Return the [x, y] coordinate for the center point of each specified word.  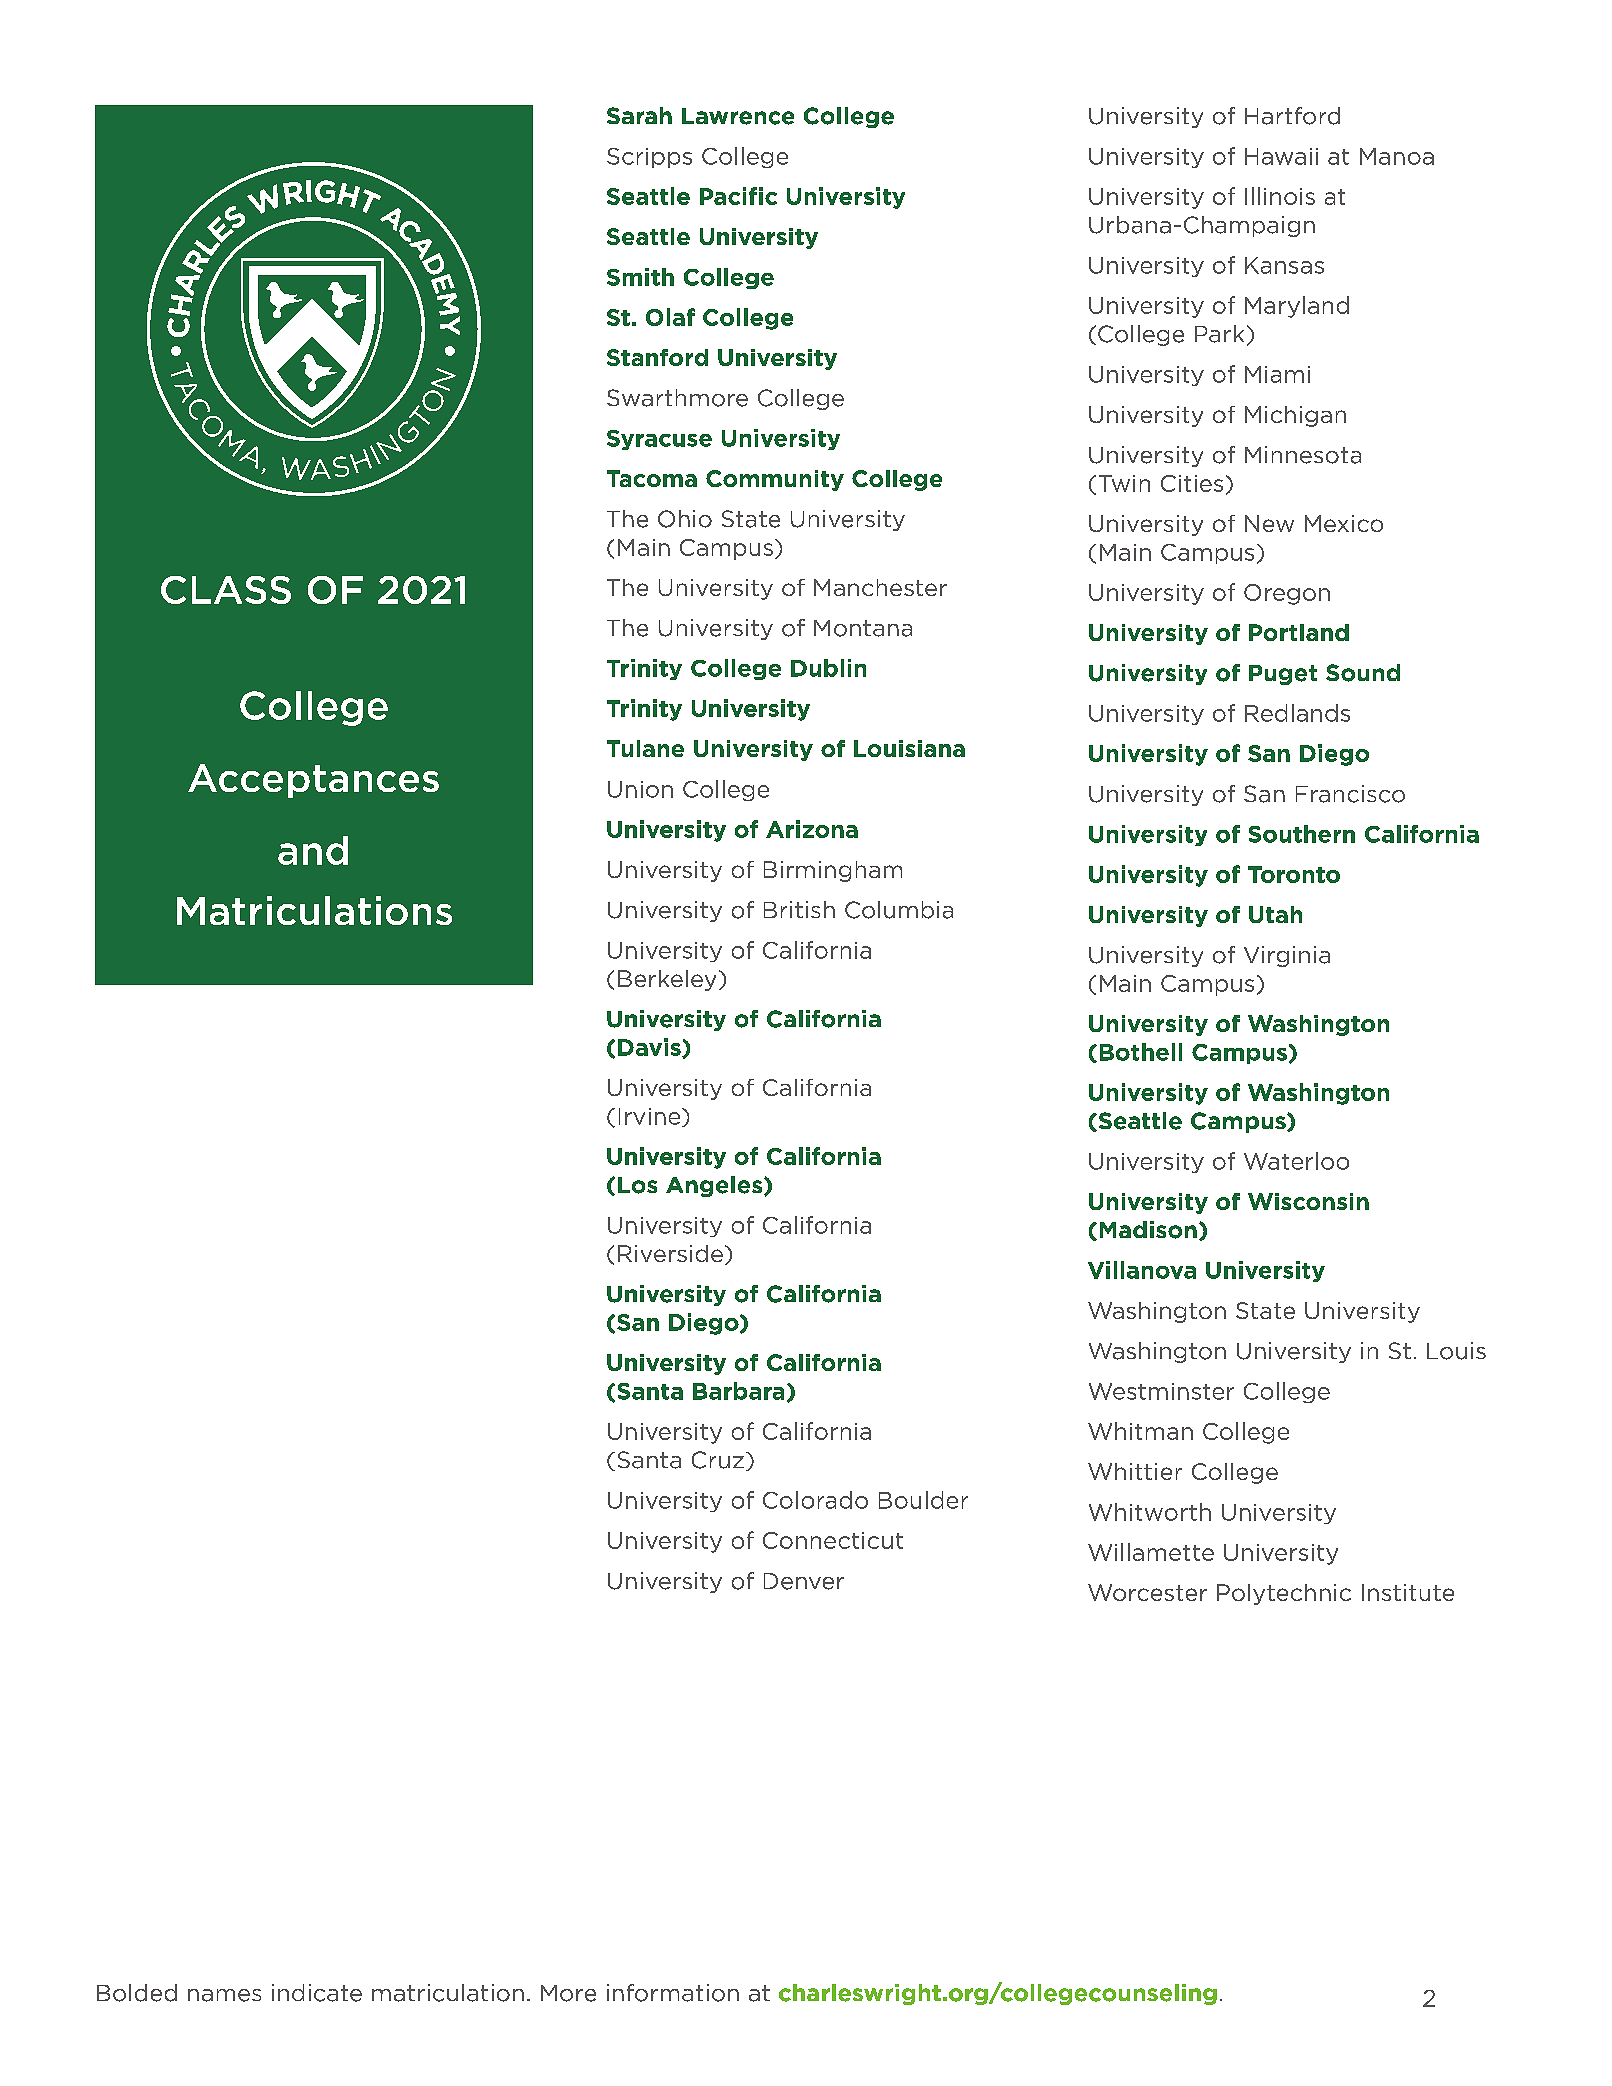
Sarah [639, 115]
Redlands [1297, 713]
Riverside [670, 1253]
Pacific [738, 196]
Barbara [738, 1391]
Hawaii [1281, 156]
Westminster [1161, 1391]
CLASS [226, 590]
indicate [317, 1993]
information [673, 1993]
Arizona [812, 829]
